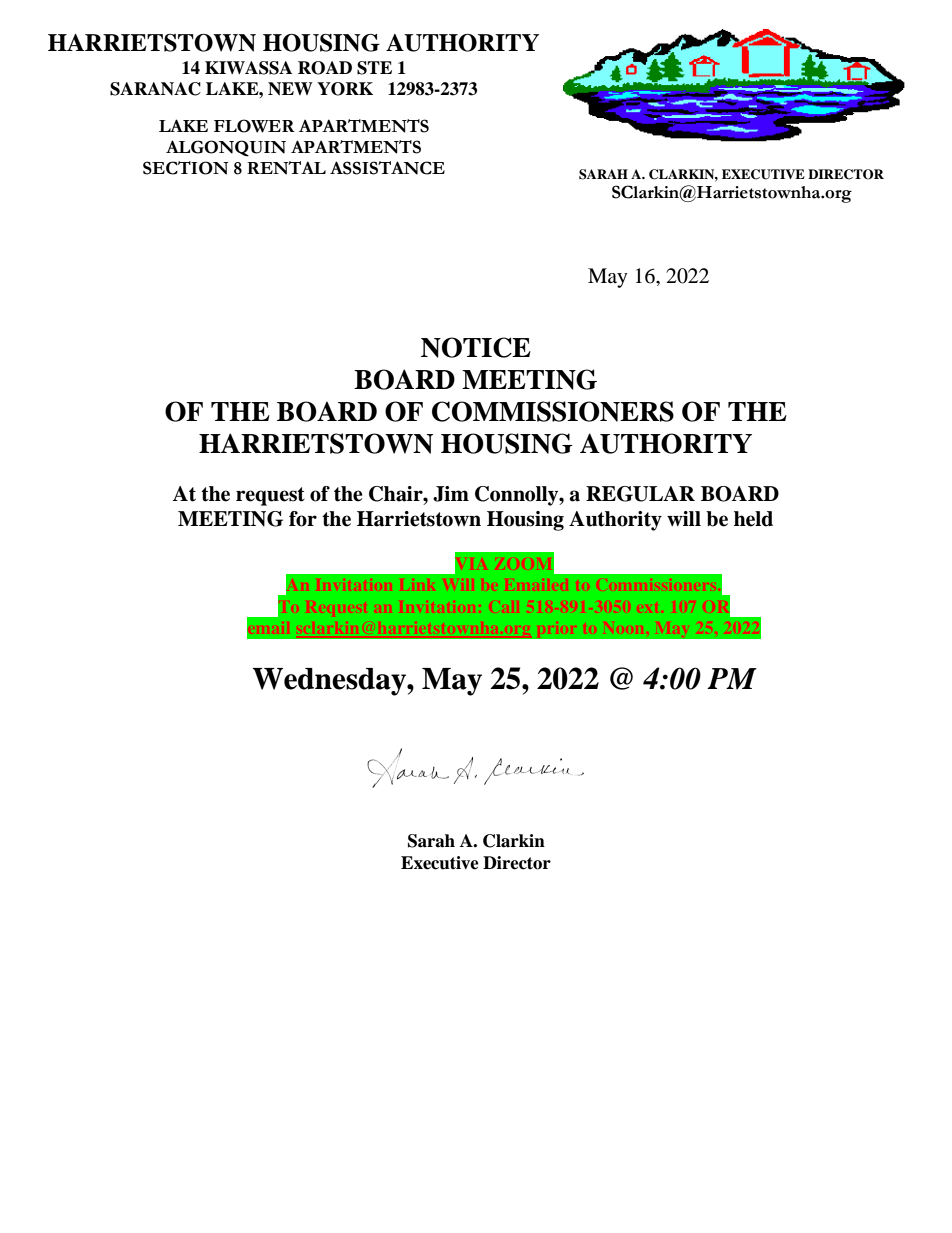 Image resolution: width=952 pixels, height=1233 pixels. What do you see at coordinates (303, 519) in the page?
I see `for` at bounding box center [303, 519].
